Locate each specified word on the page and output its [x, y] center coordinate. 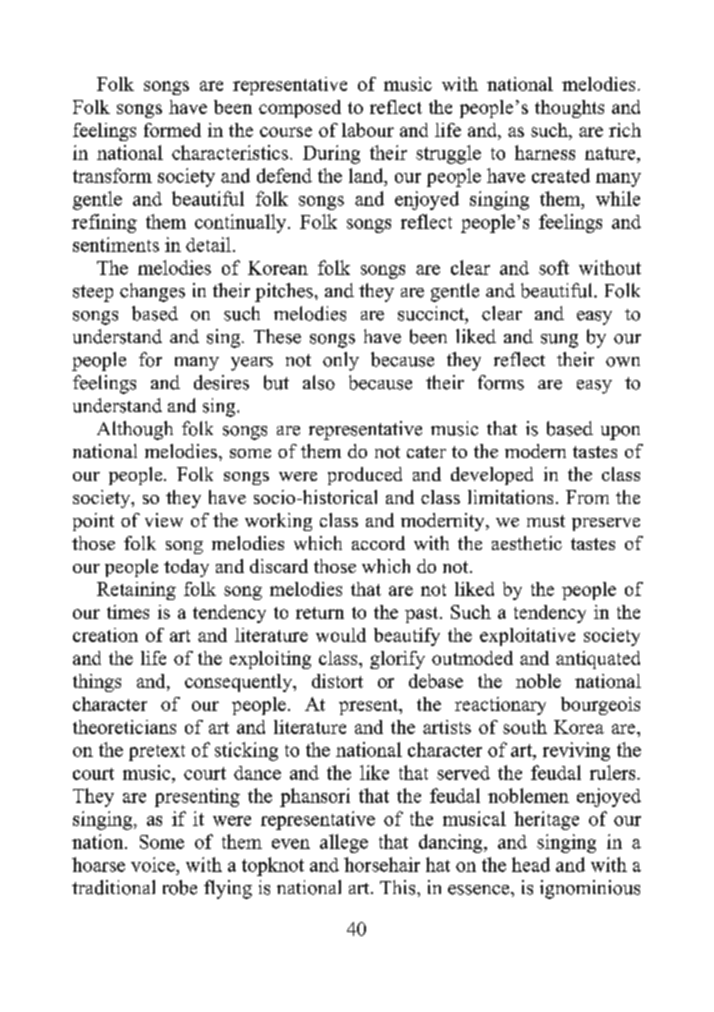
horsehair [382, 864]
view [164, 520]
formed [172, 130]
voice [154, 864]
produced [365, 476]
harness [545, 152]
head [531, 864]
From [587, 497]
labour [368, 130]
